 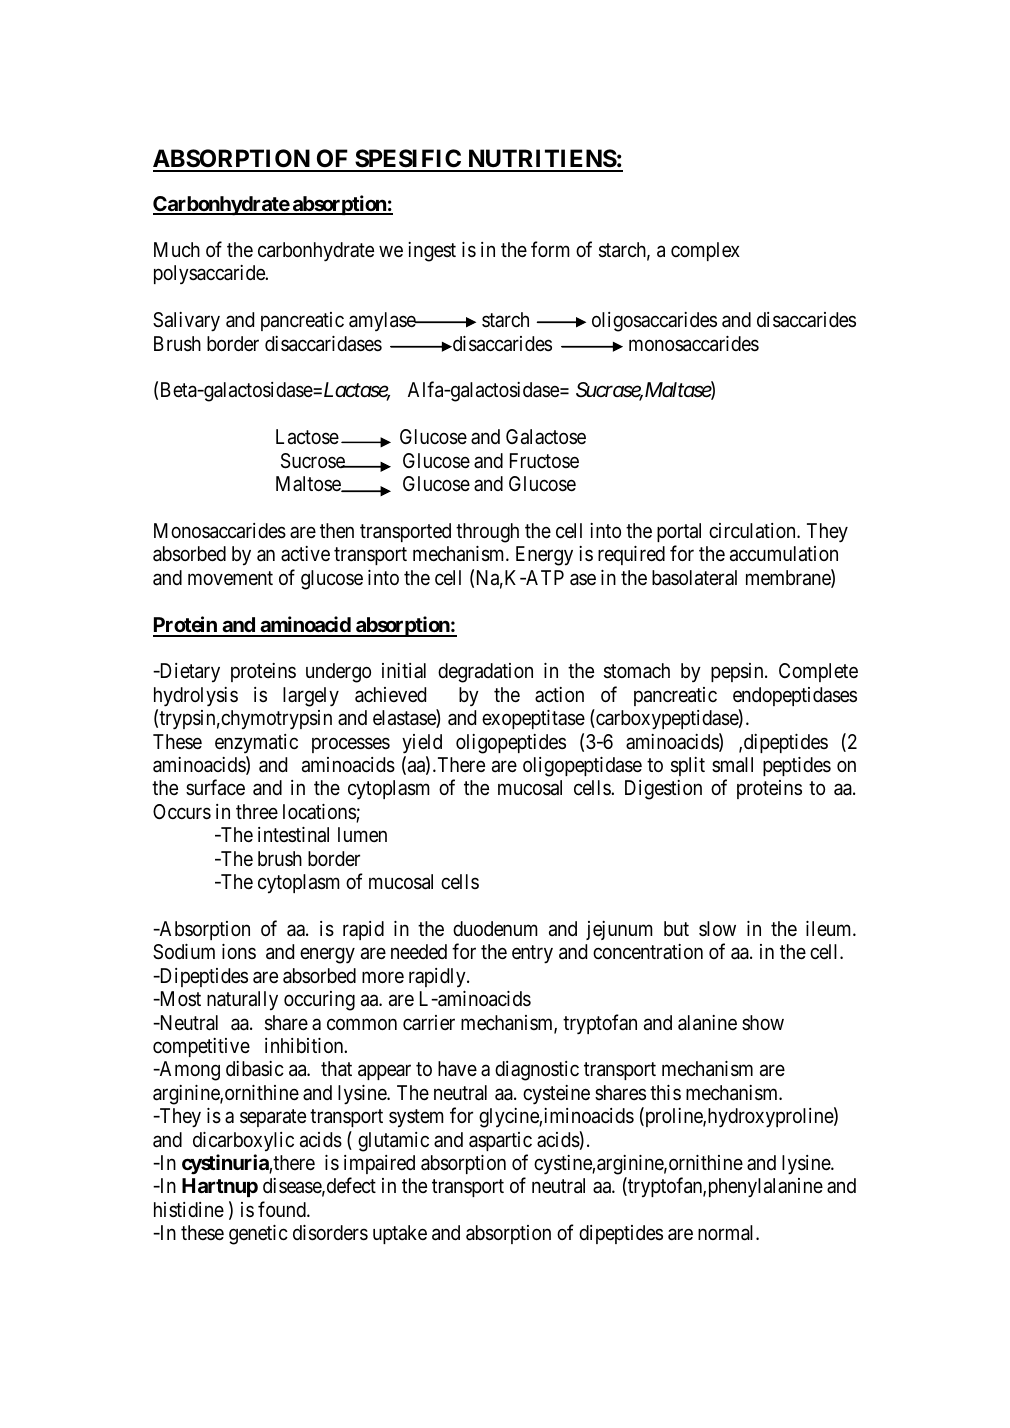 I want to click on found, so click(x=283, y=1209).
